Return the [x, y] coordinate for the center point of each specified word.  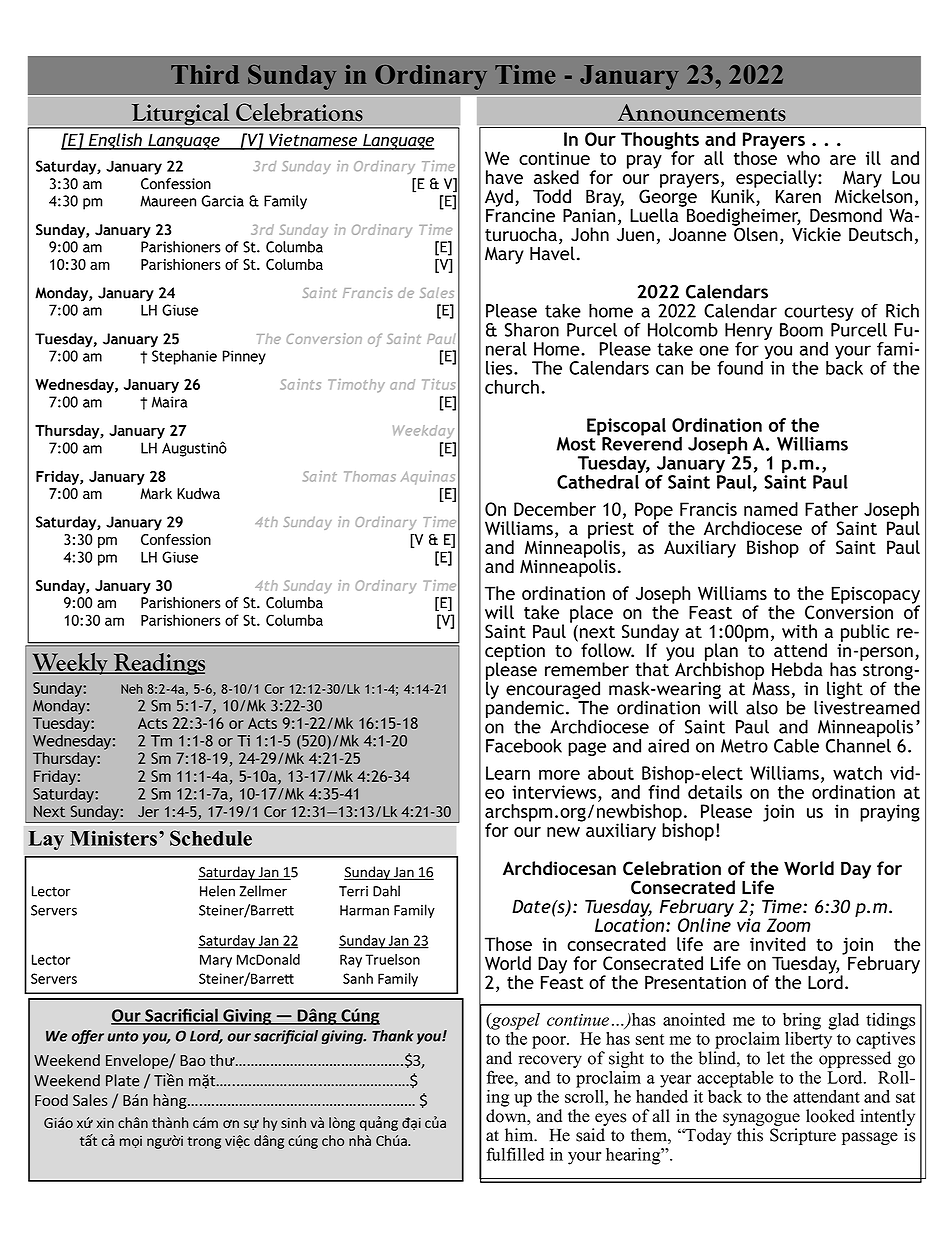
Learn [508, 773]
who [803, 158]
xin [105, 1123]
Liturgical [180, 115]
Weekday [423, 432]
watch [857, 773]
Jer [148, 811]
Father [831, 509]
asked [556, 177]
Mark [156, 493]
